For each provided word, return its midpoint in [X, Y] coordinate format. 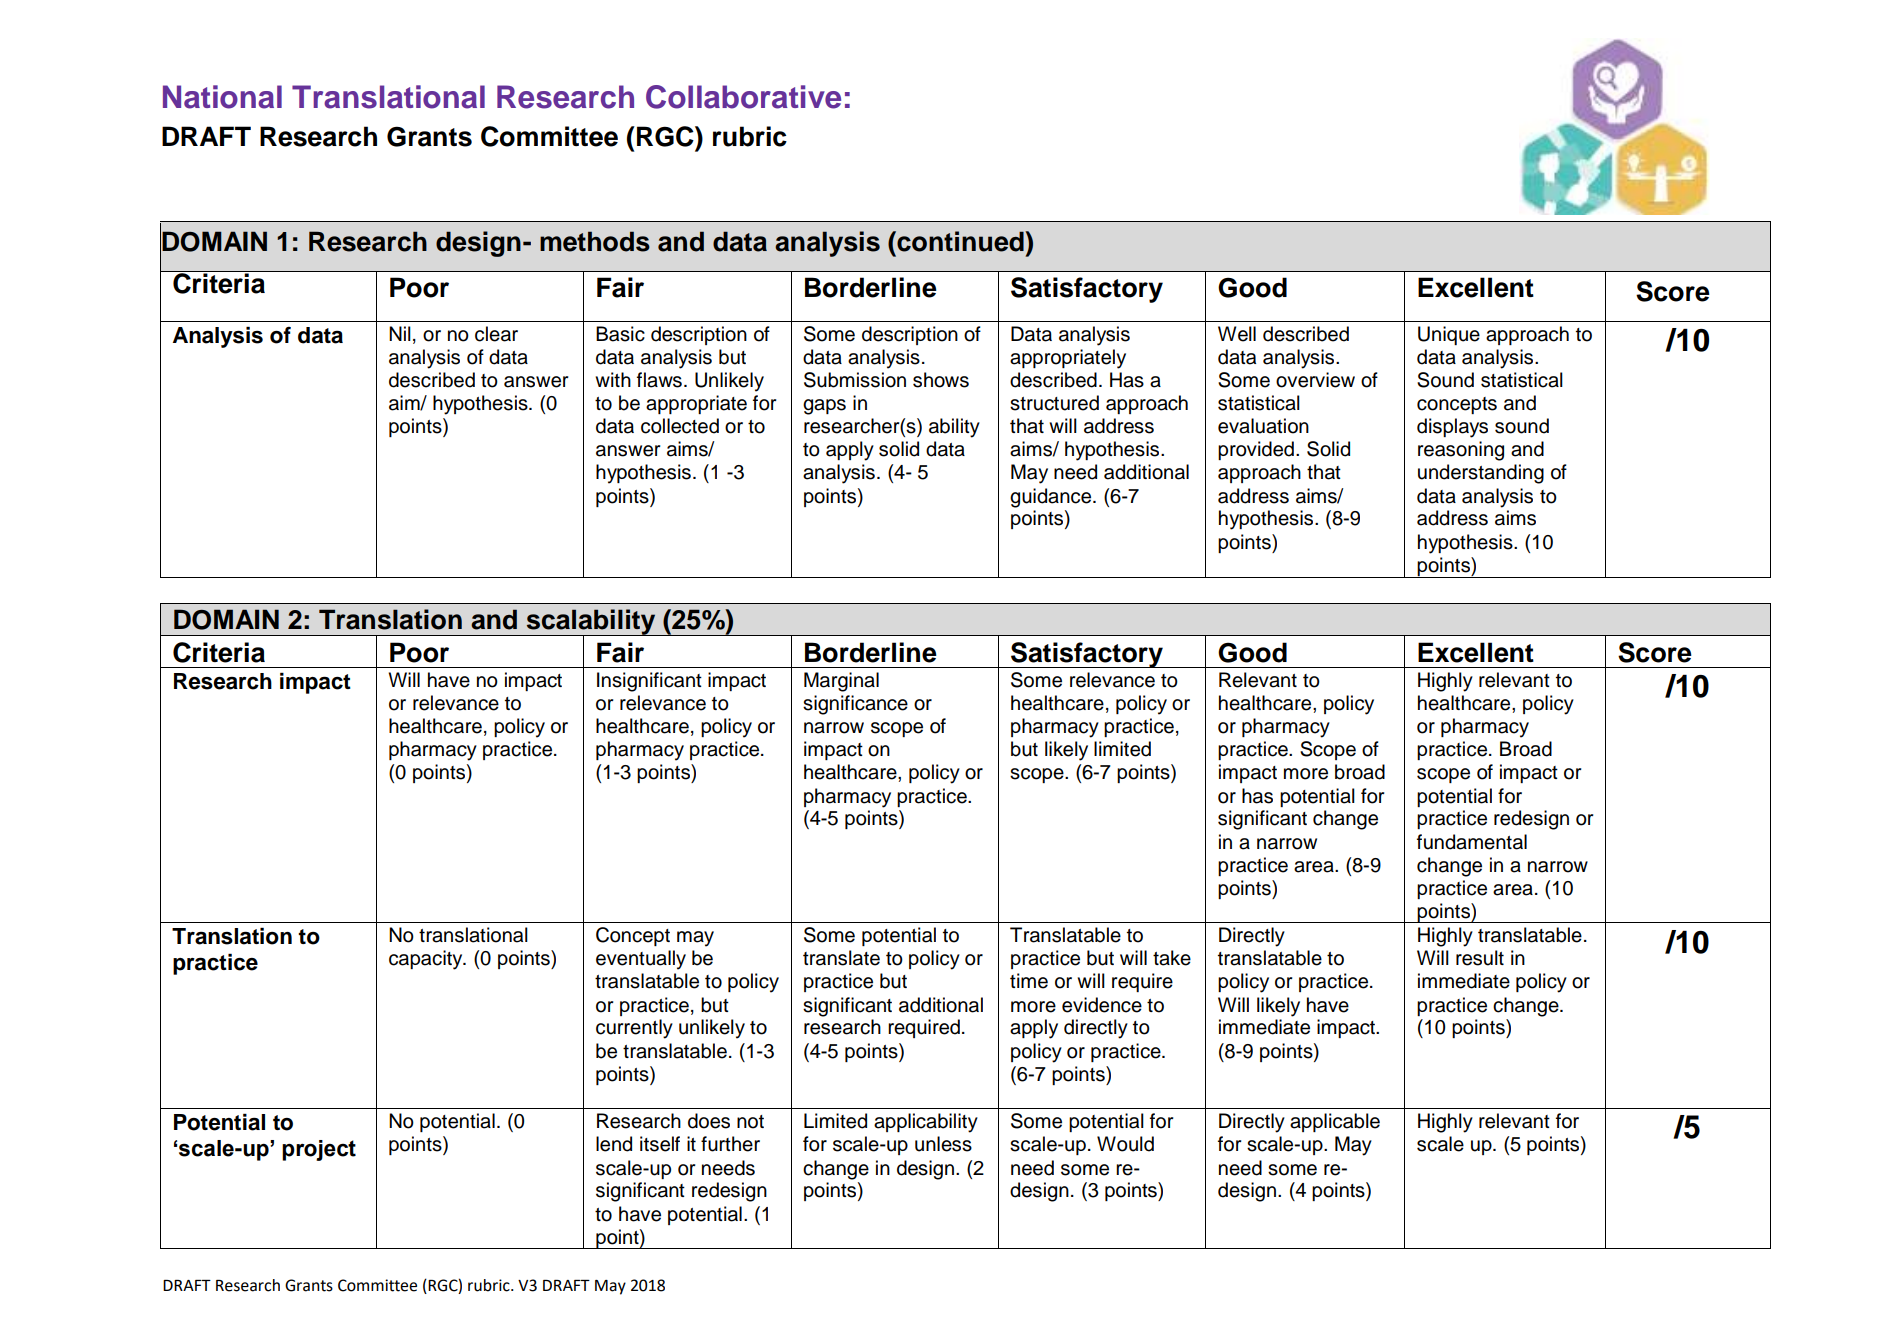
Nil [400, 333]
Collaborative [743, 97]
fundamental [1472, 842]
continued [960, 241]
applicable [1335, 1122]
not [750, 1122]
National [222, 97]
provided [1256, 450]
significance [855, 705]
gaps [824, 407]
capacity [427, 960]
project [319, 1150]
